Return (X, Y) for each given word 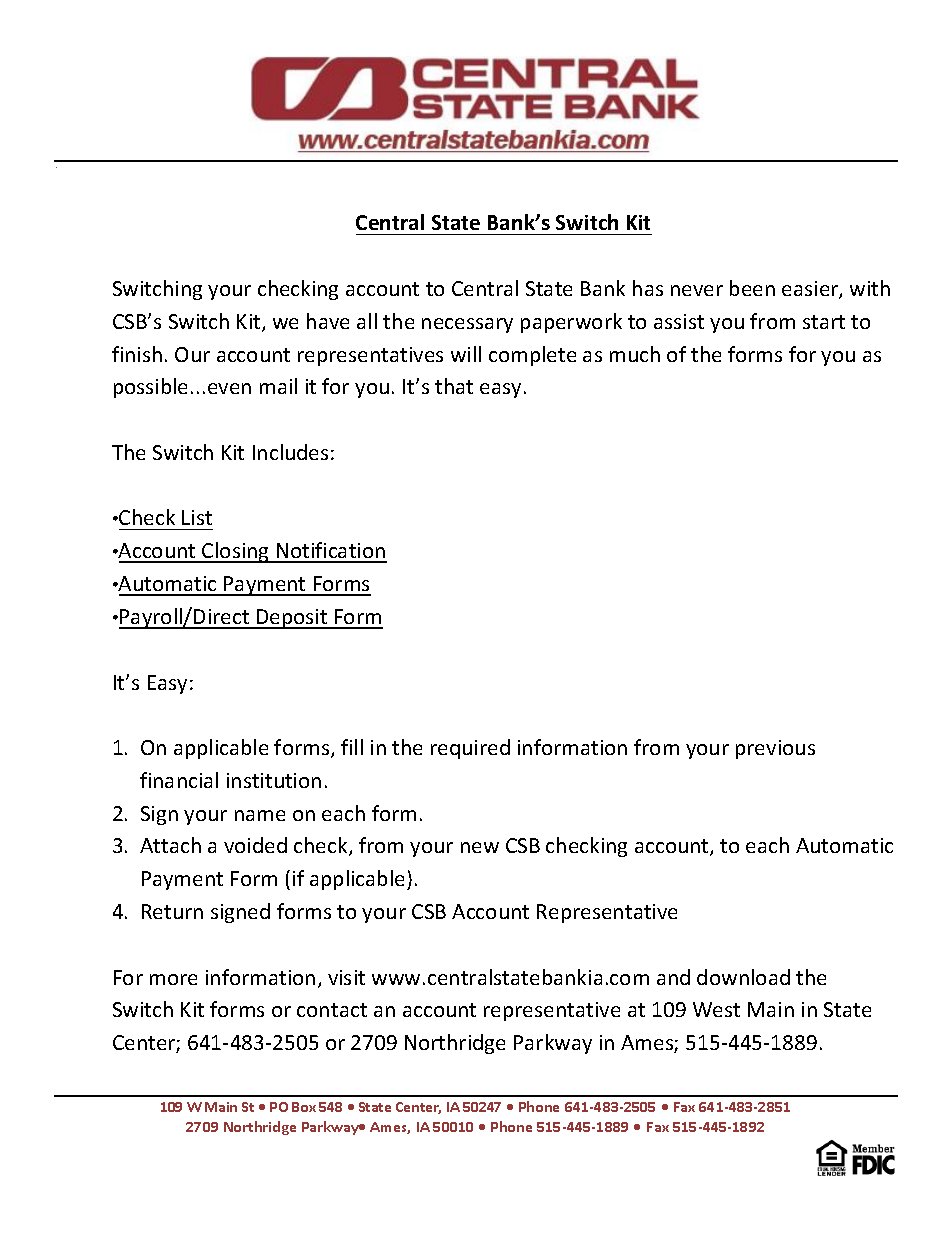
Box (304, 1107)
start (824, 322)
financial (179, 780)
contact (332, 1010)
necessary (467, 325)
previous (775, 749)
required (470, 749)
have (328, 321)
